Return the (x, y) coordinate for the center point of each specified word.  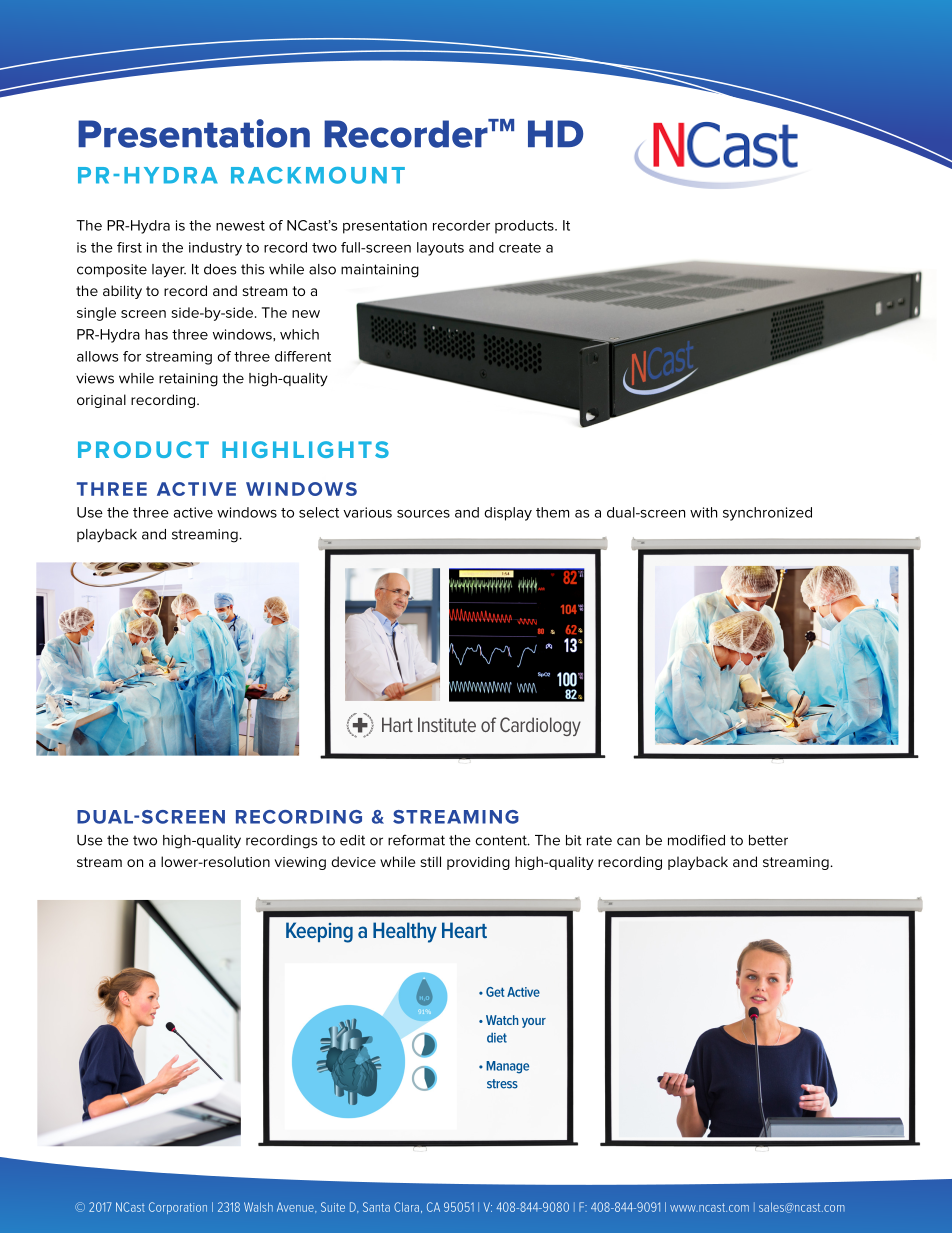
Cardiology (540, 726)
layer (169, 271)
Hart (397, 724)
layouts (440, 249)
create (520, 248)
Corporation (178, 1208)
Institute (447, 724)
